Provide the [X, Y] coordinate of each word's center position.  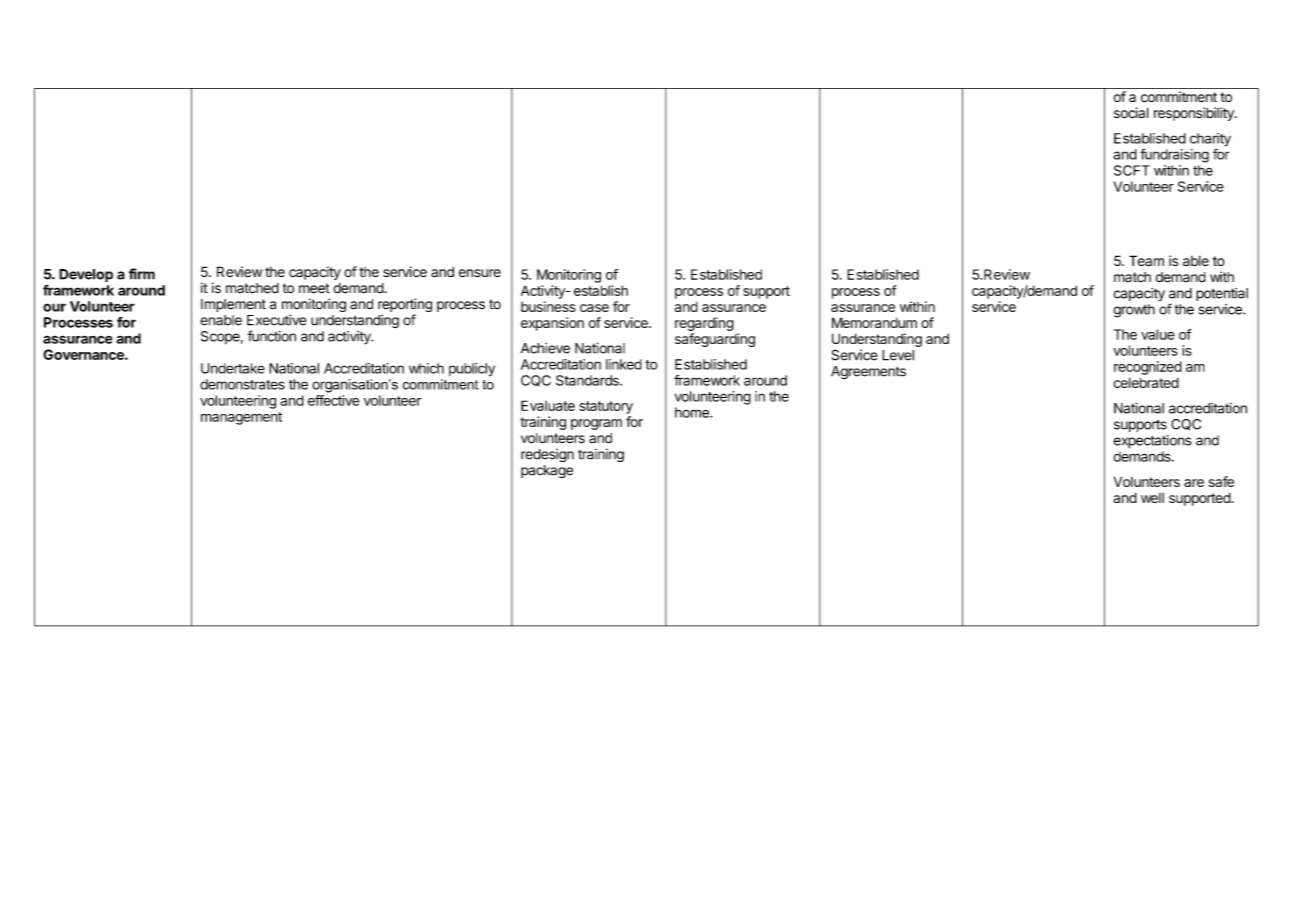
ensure [480, 273]
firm [142, 274]
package [547, 471]
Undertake [233, 368]
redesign [547, 455]
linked [624, 364]
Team [1146, 261]
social [1131, 113]
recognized [1148, 368]
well [1152, 498]
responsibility [1195, 114]
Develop [86, 275]
